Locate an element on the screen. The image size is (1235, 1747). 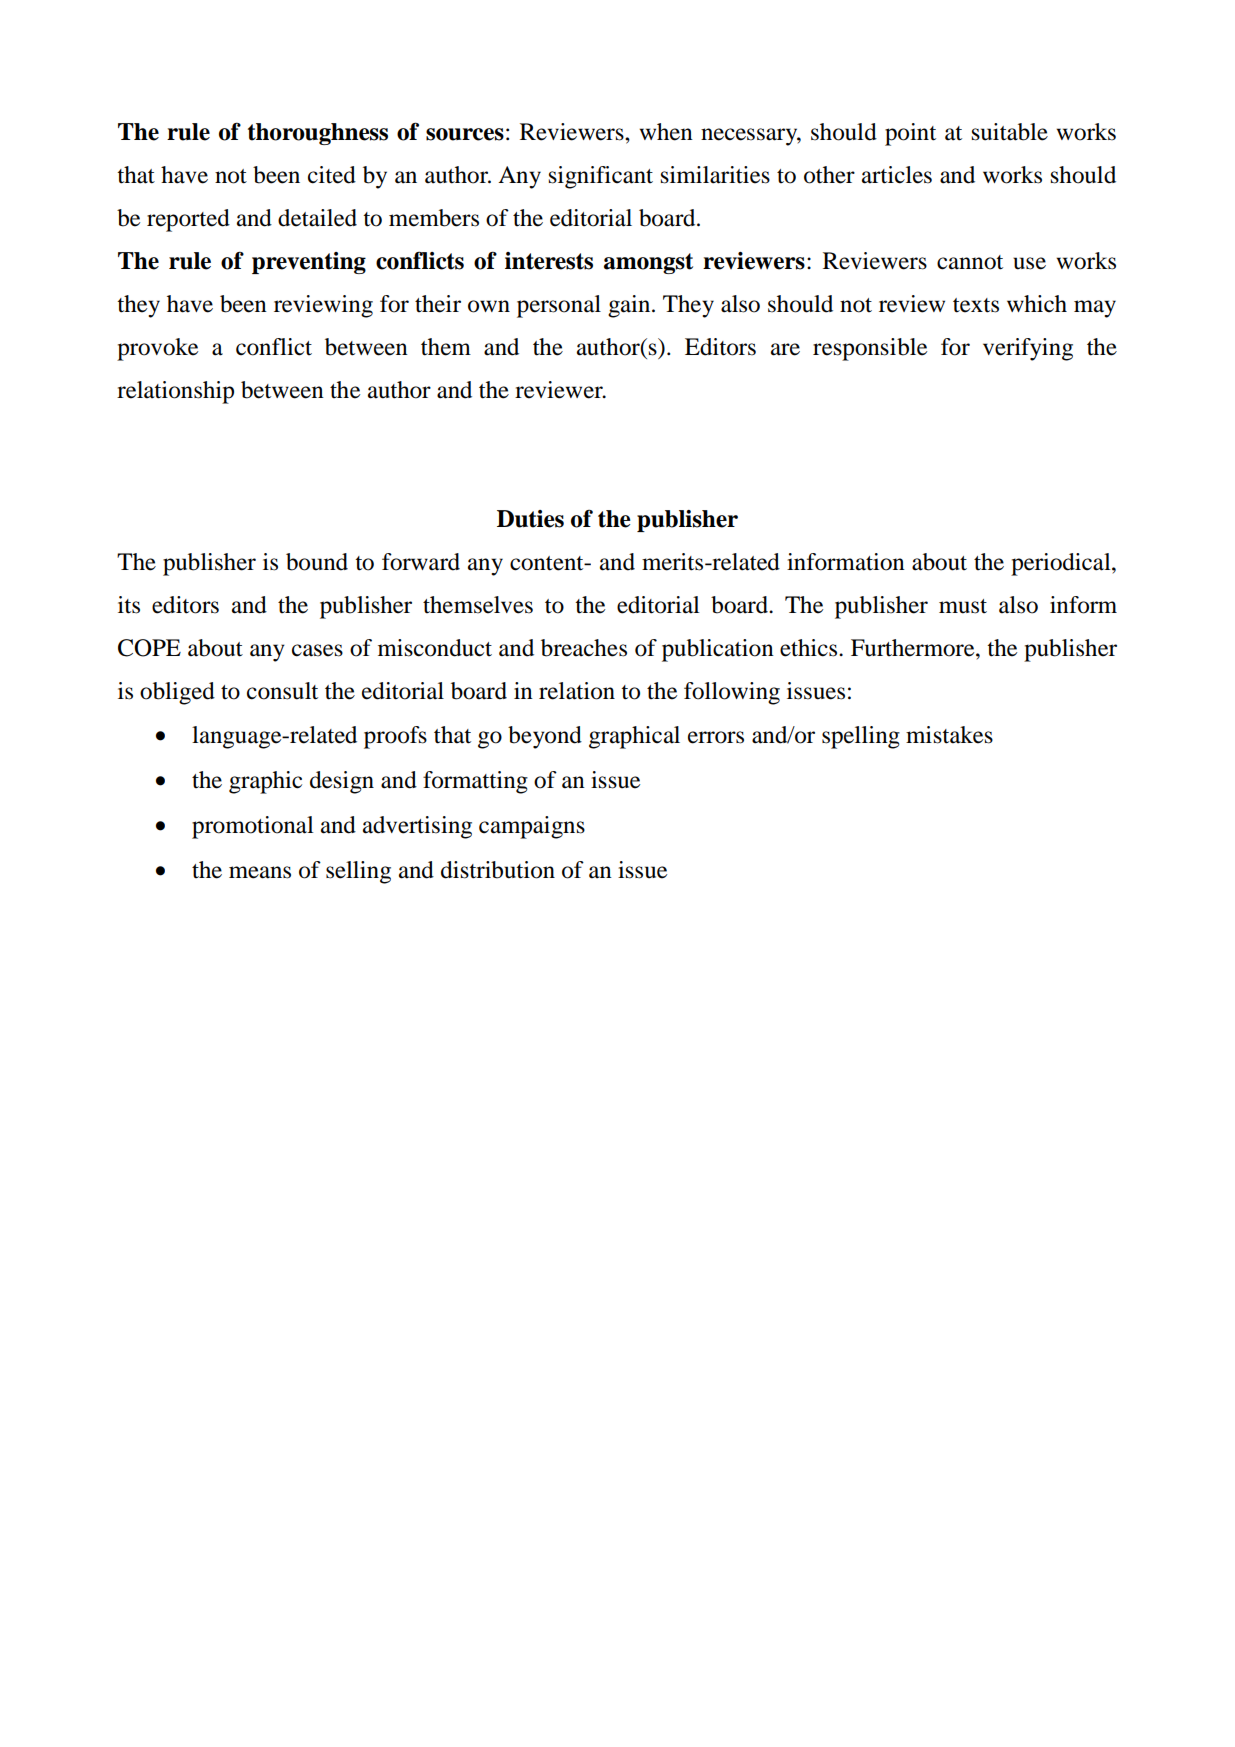
thoroughness is located at coordinates (318, 134).
